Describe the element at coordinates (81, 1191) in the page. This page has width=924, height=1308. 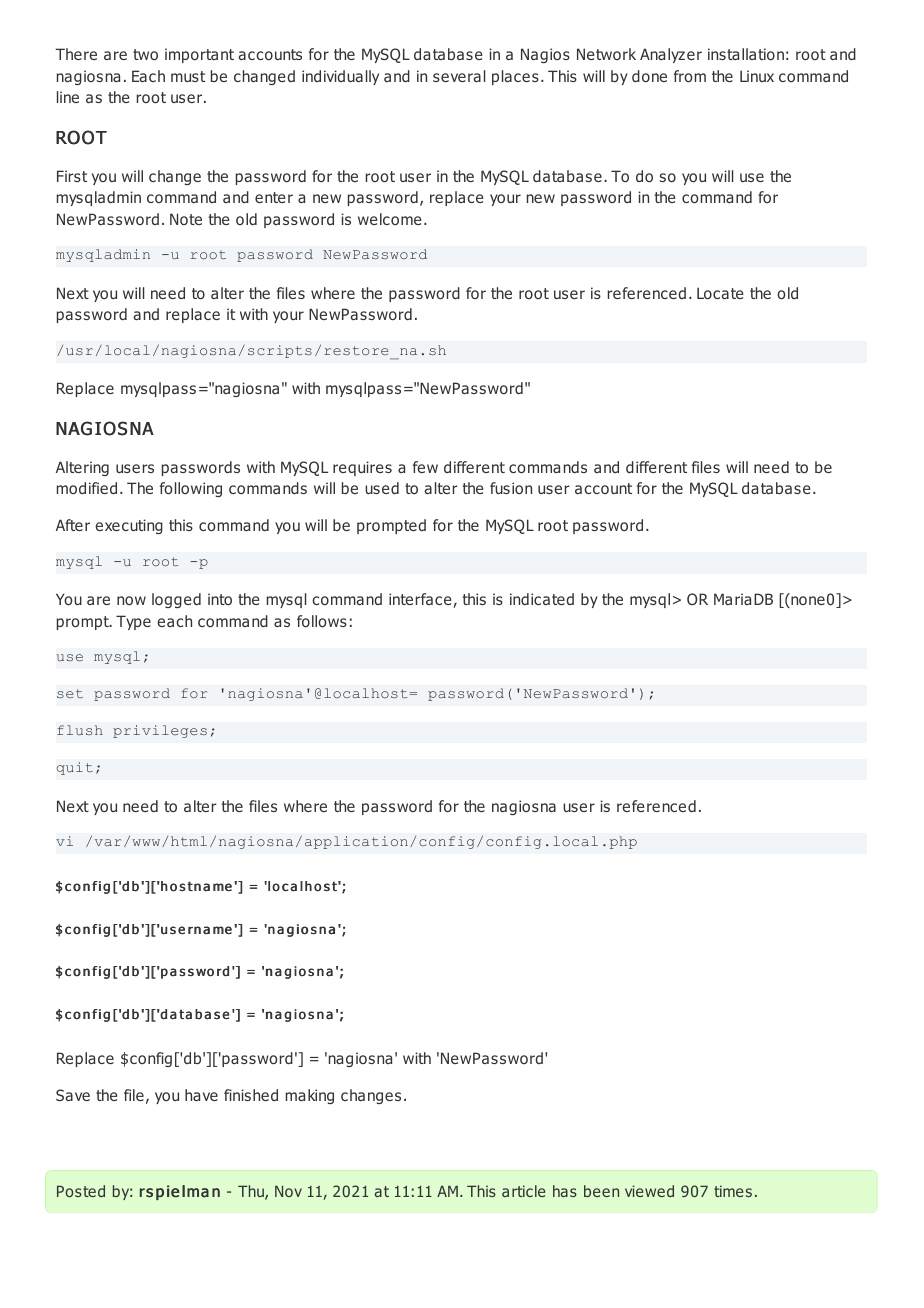
I see `Posted` at that location.
